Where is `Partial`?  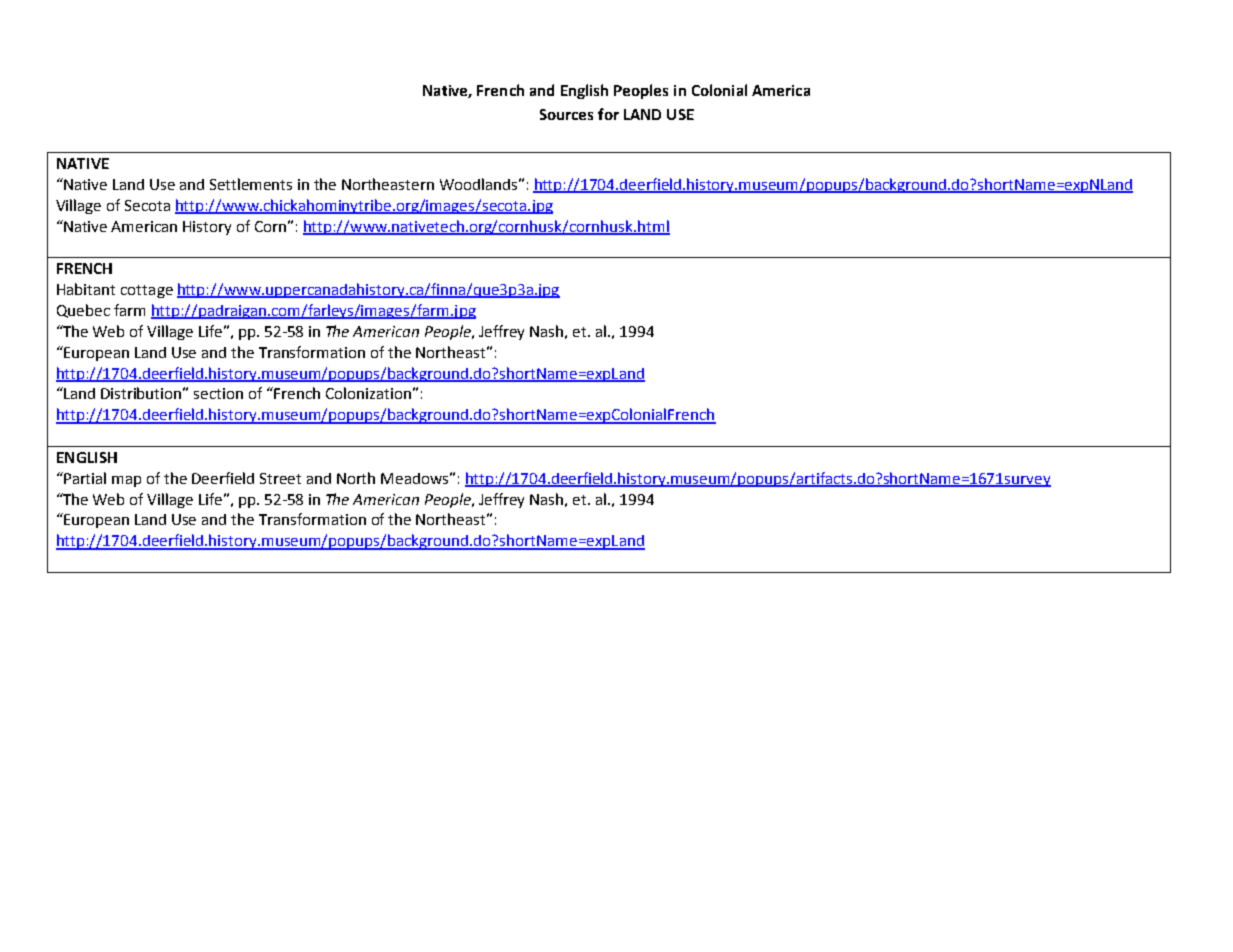 Partial is located at coordinates (84, 478).
